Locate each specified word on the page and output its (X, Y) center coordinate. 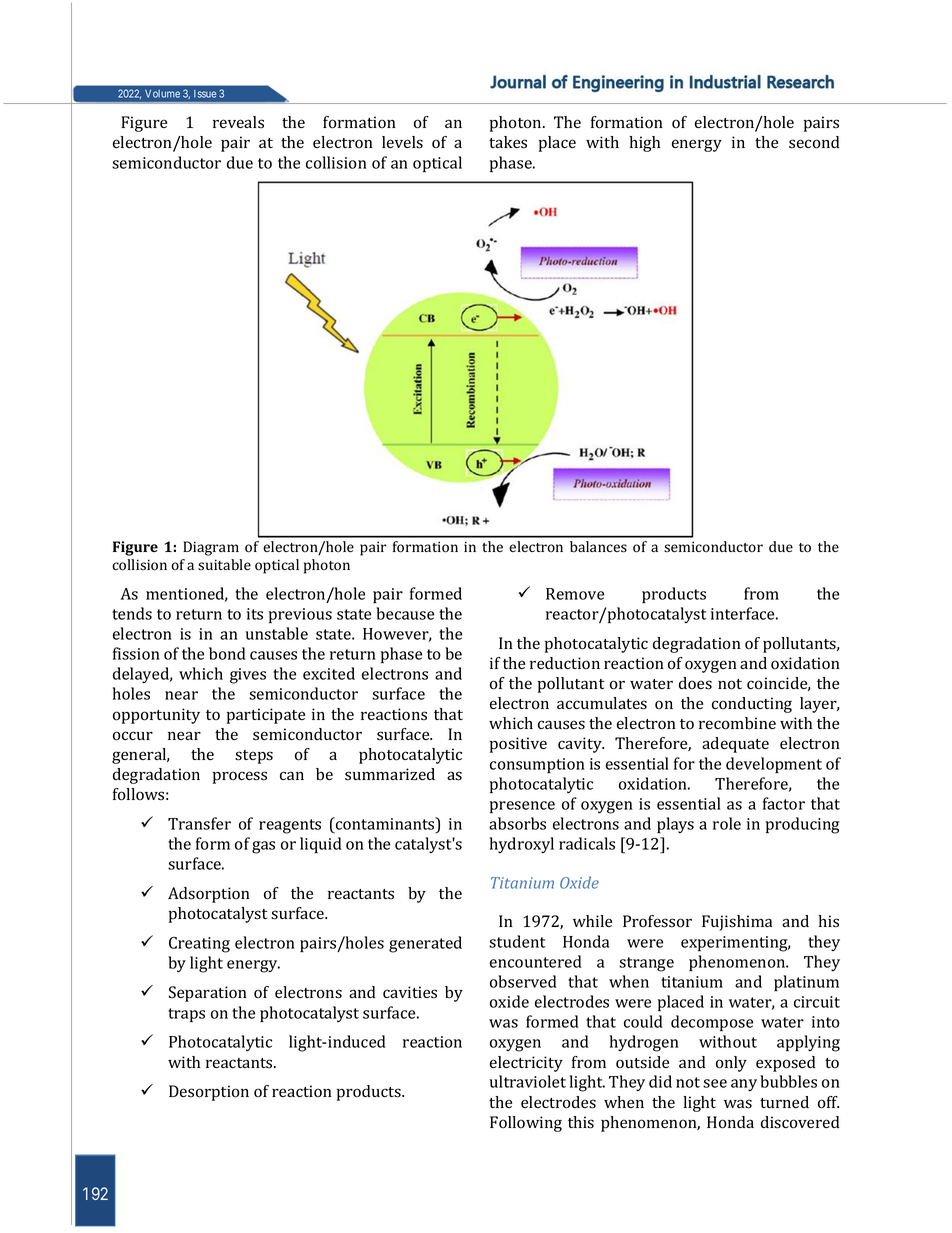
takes (508, 142)
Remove (575, 594)
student (517, 941)
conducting (752, 705)
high (644, 144)
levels (402, 142)
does (695, 683)
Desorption (209, 1093)
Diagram (211, 548)
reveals (238, 122)
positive (518, 745)
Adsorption (209, 895)
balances (598, 547)
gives (248, 676)
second (814, 142)
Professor (657, 921)
